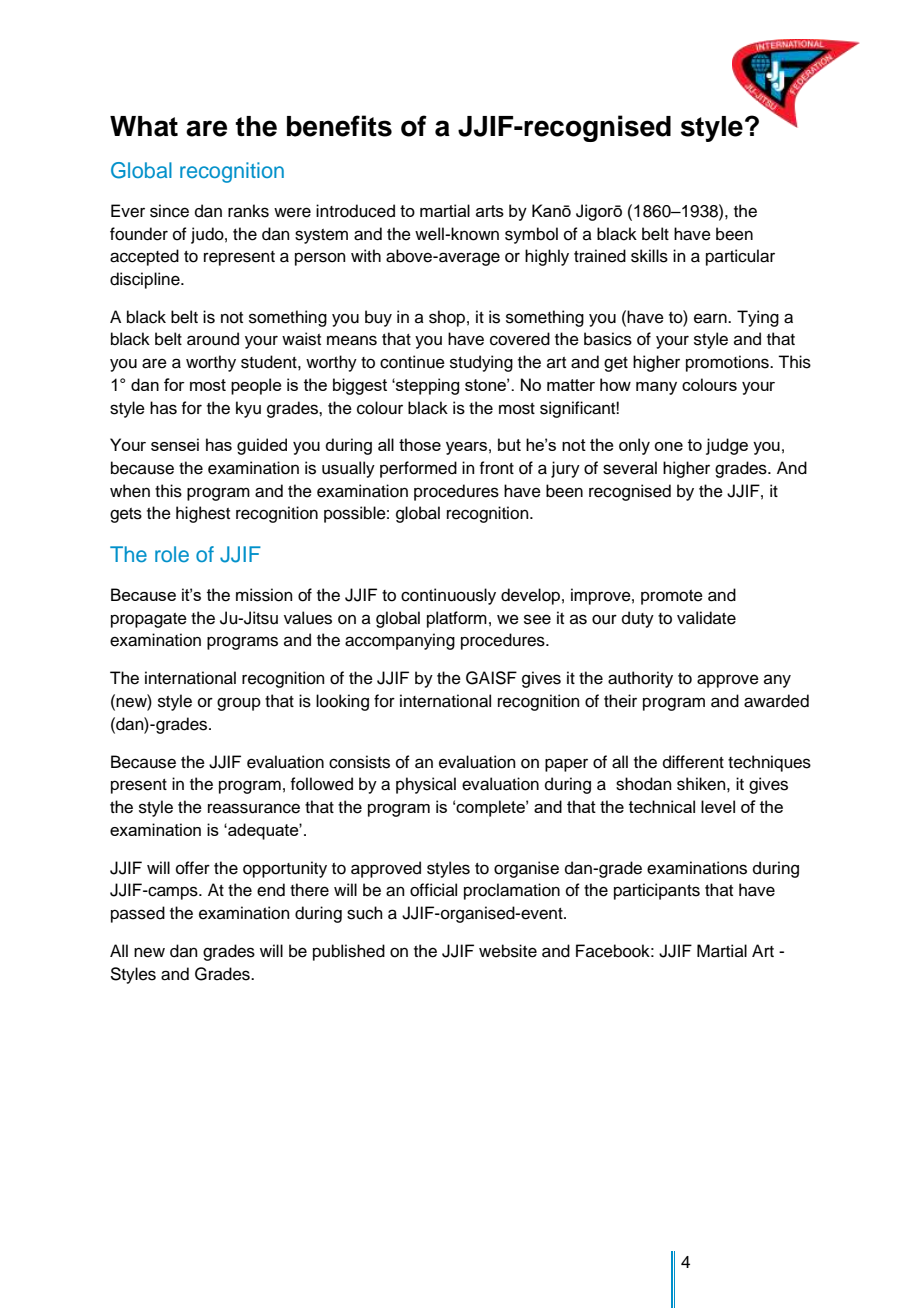  Describe the element at coordinates (706, 618) in the page. I see `validate` at that location.
